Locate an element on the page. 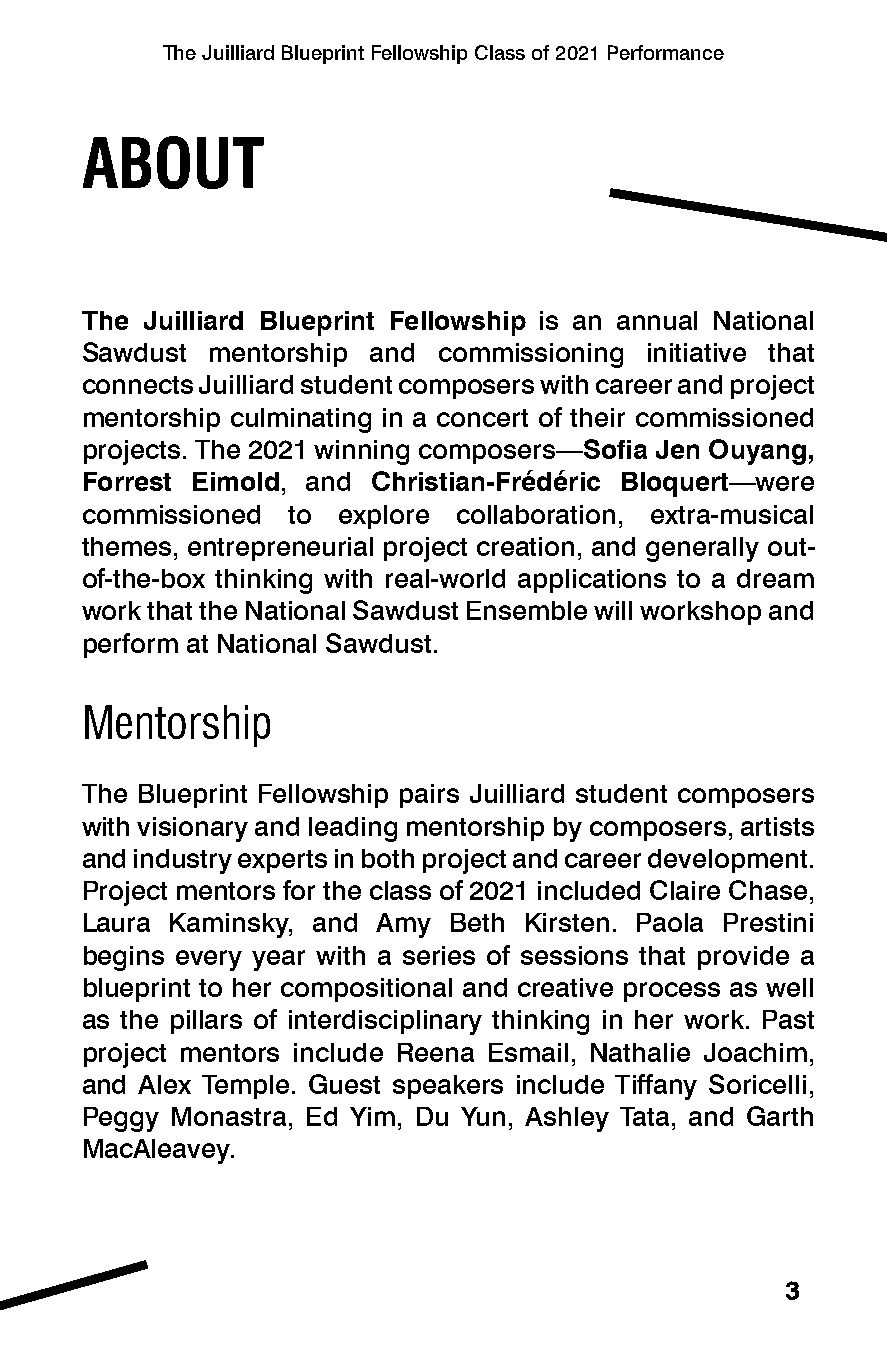  annual is located at coordinates (657, 320).
